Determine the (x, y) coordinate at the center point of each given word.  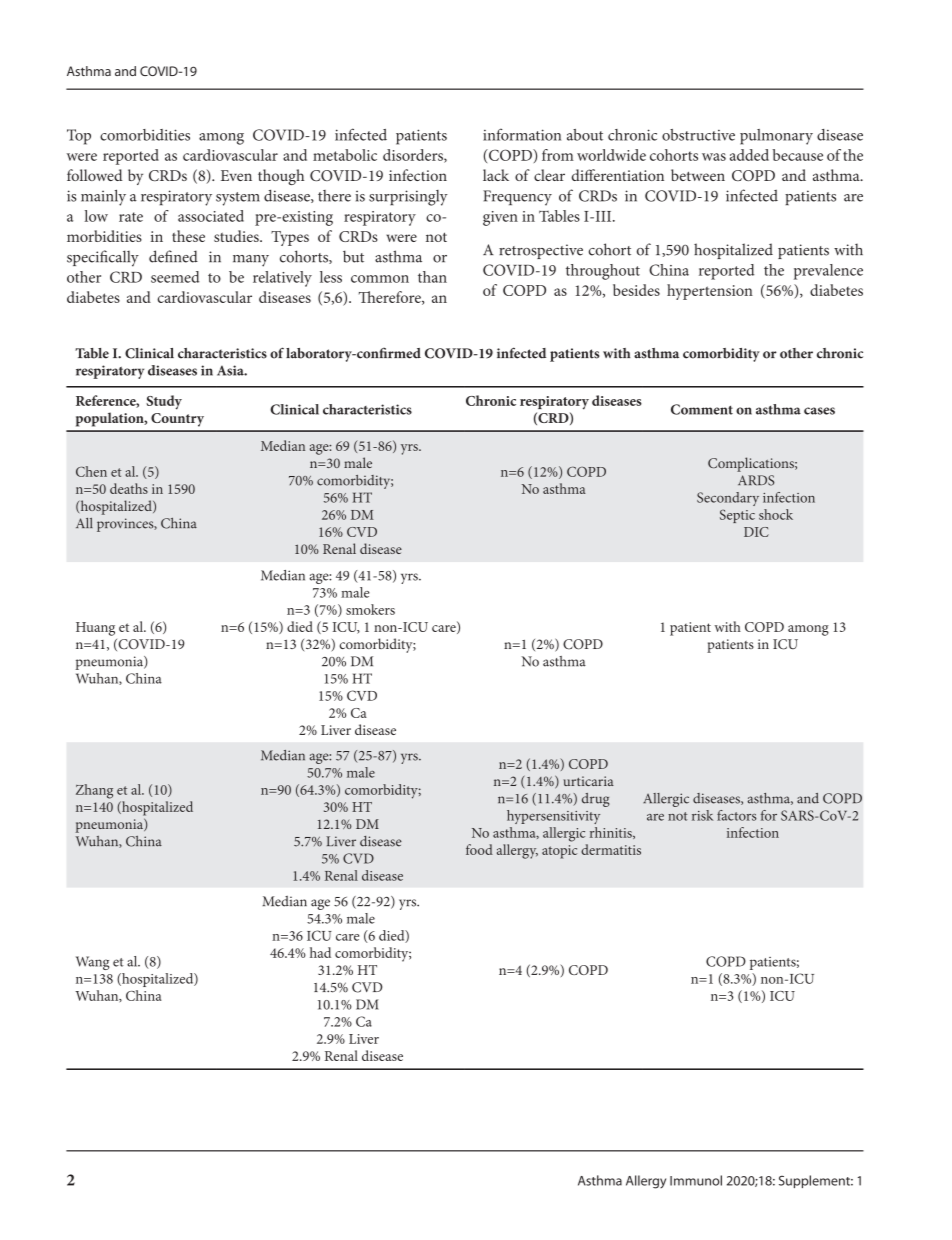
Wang (92, 963)
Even (236, 175)
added (749, 155)
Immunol (696, 1180)
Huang (95, 629)
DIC (756, 532)
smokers (370, 609)
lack (496, 175)
